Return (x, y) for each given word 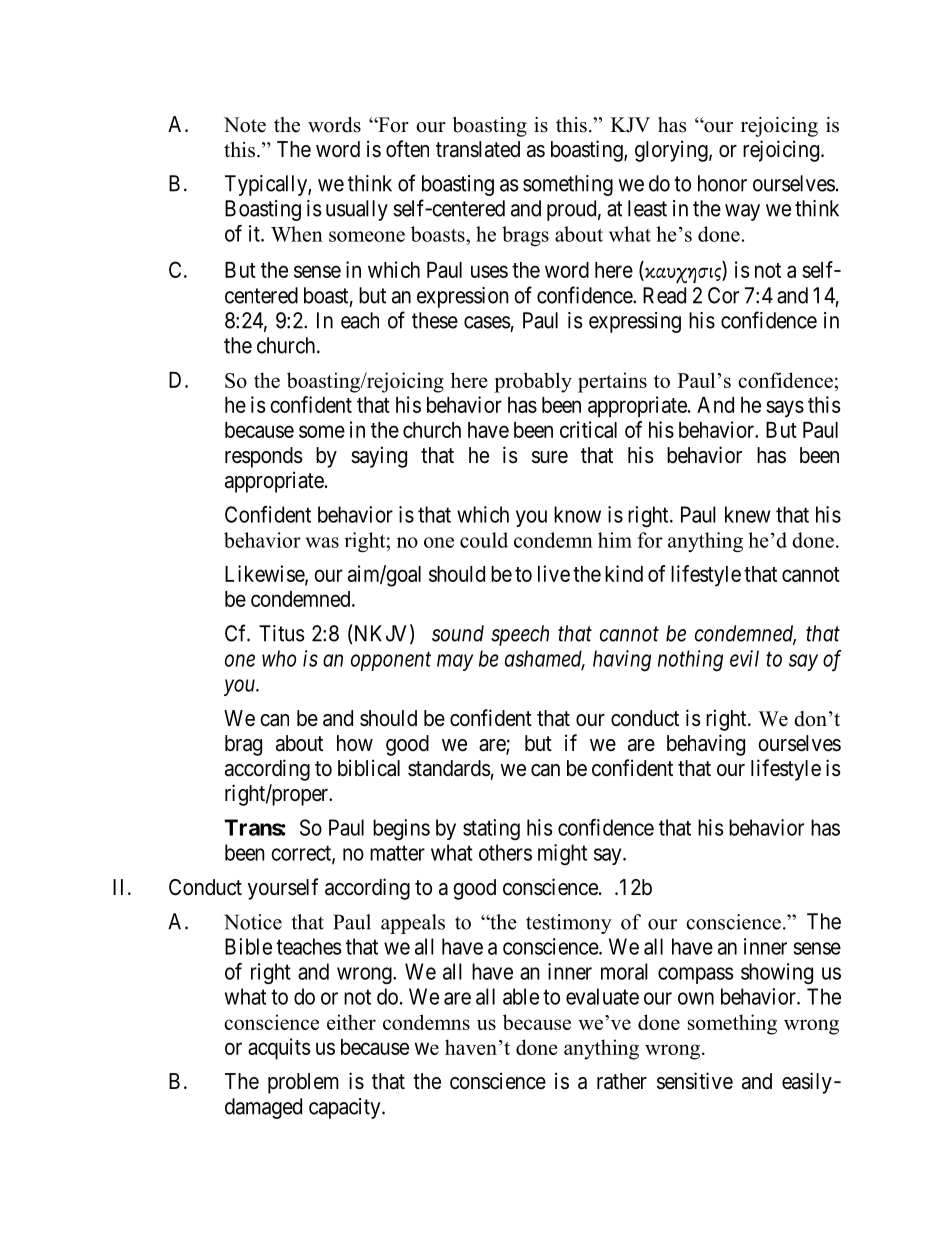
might (562, 854)
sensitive (695, 1081)
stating (491, 829)
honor (722, 183)
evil (744, 658)
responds (264, 457)
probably (533, 382)
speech (520, 635)
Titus (282, 633)
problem (303, 1083)
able (521, 996)
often (407, 149)
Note (245, 125)
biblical (369, 768)
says (785, 409)
